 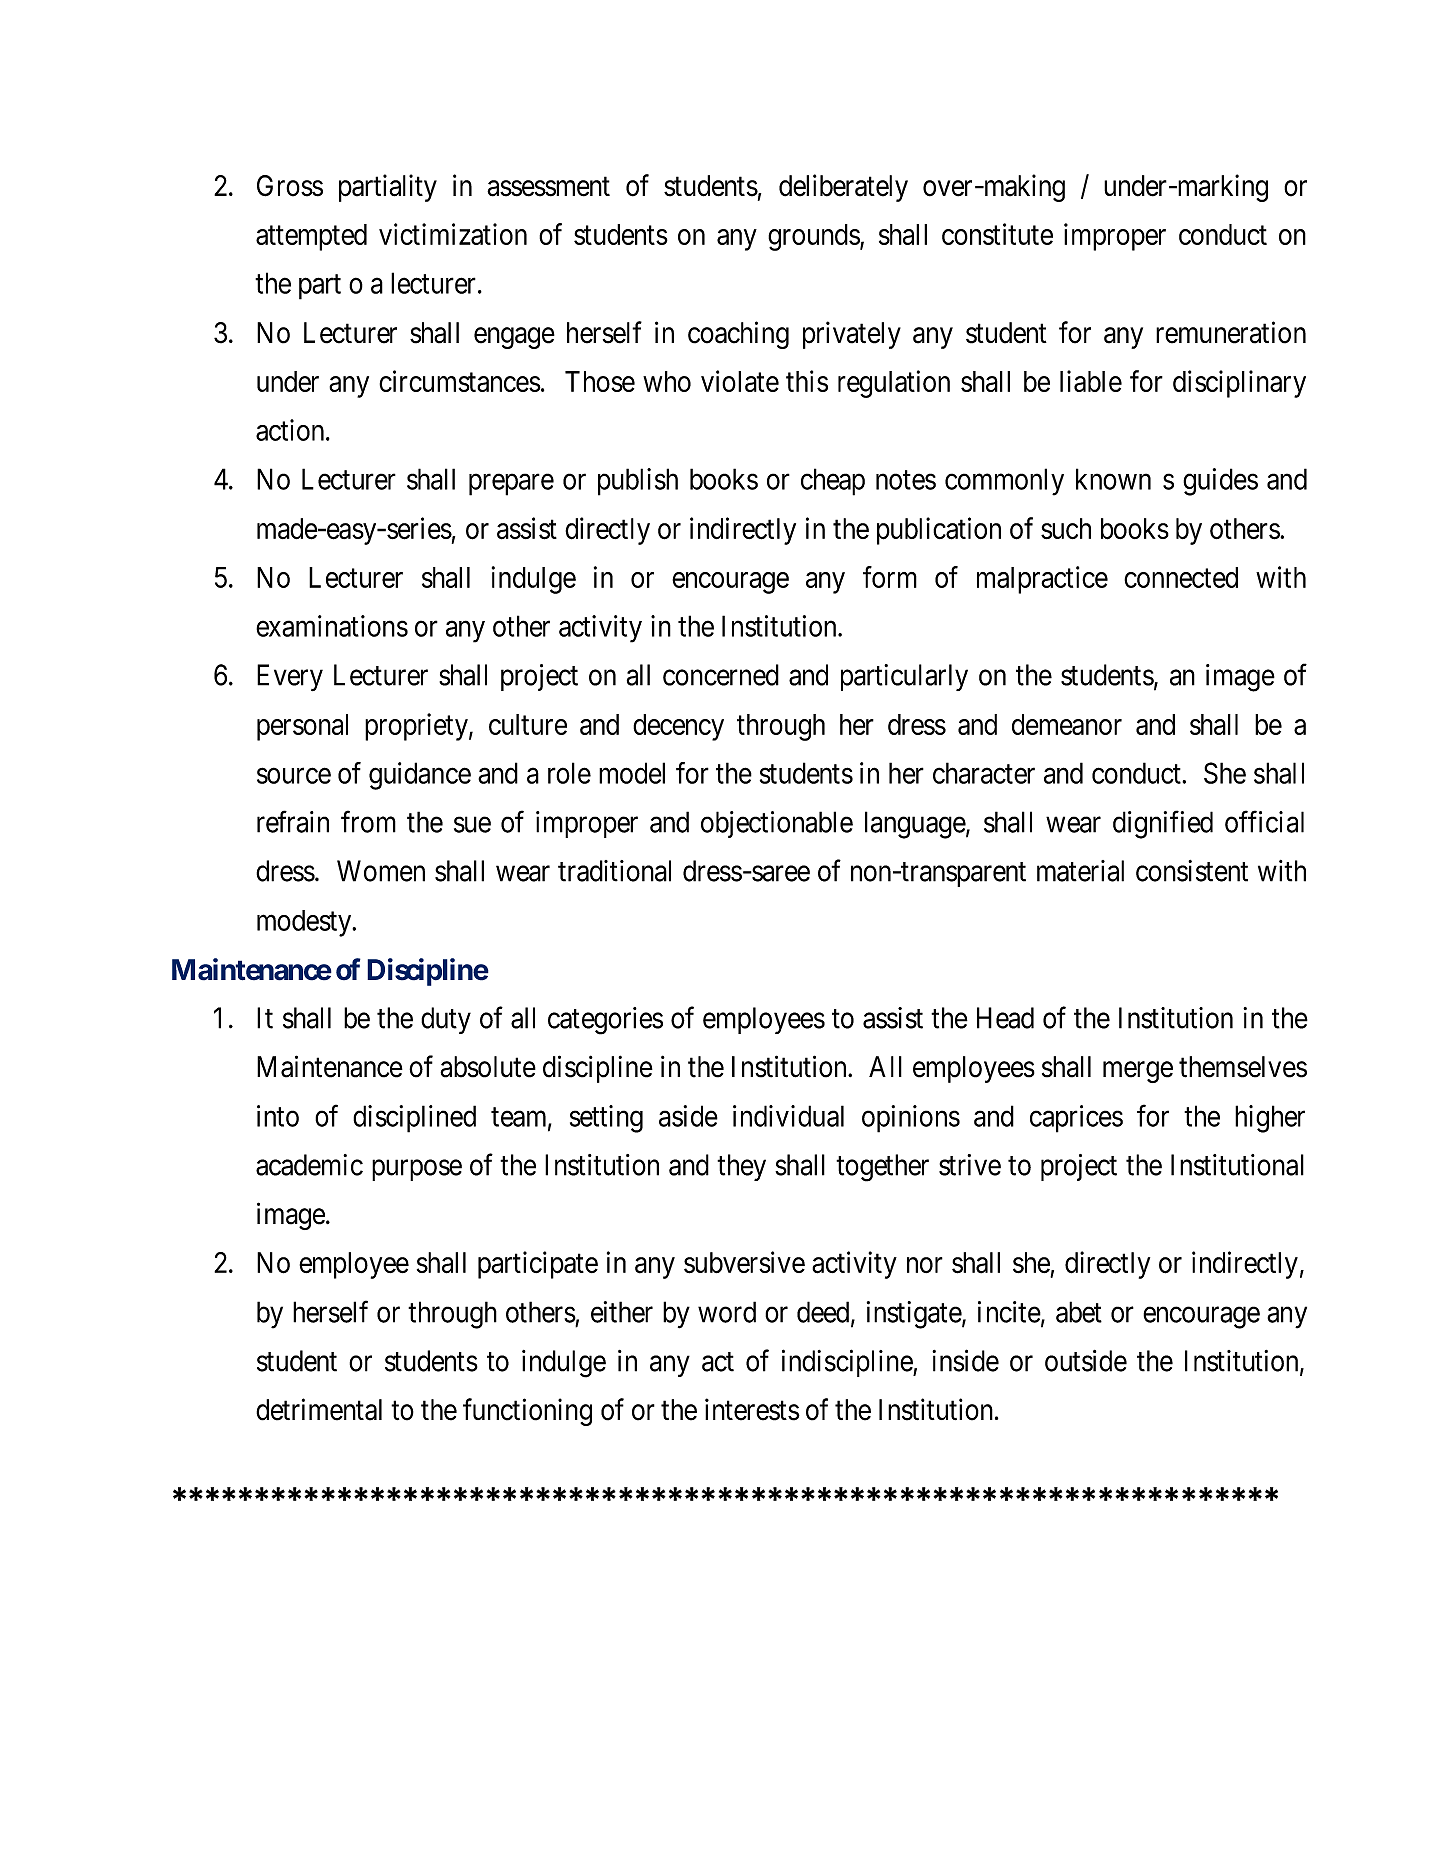 What do you see at coordinates (1138, 1072) in the screenshot?
I see `merge` at bounding box center [1138, 1072].
